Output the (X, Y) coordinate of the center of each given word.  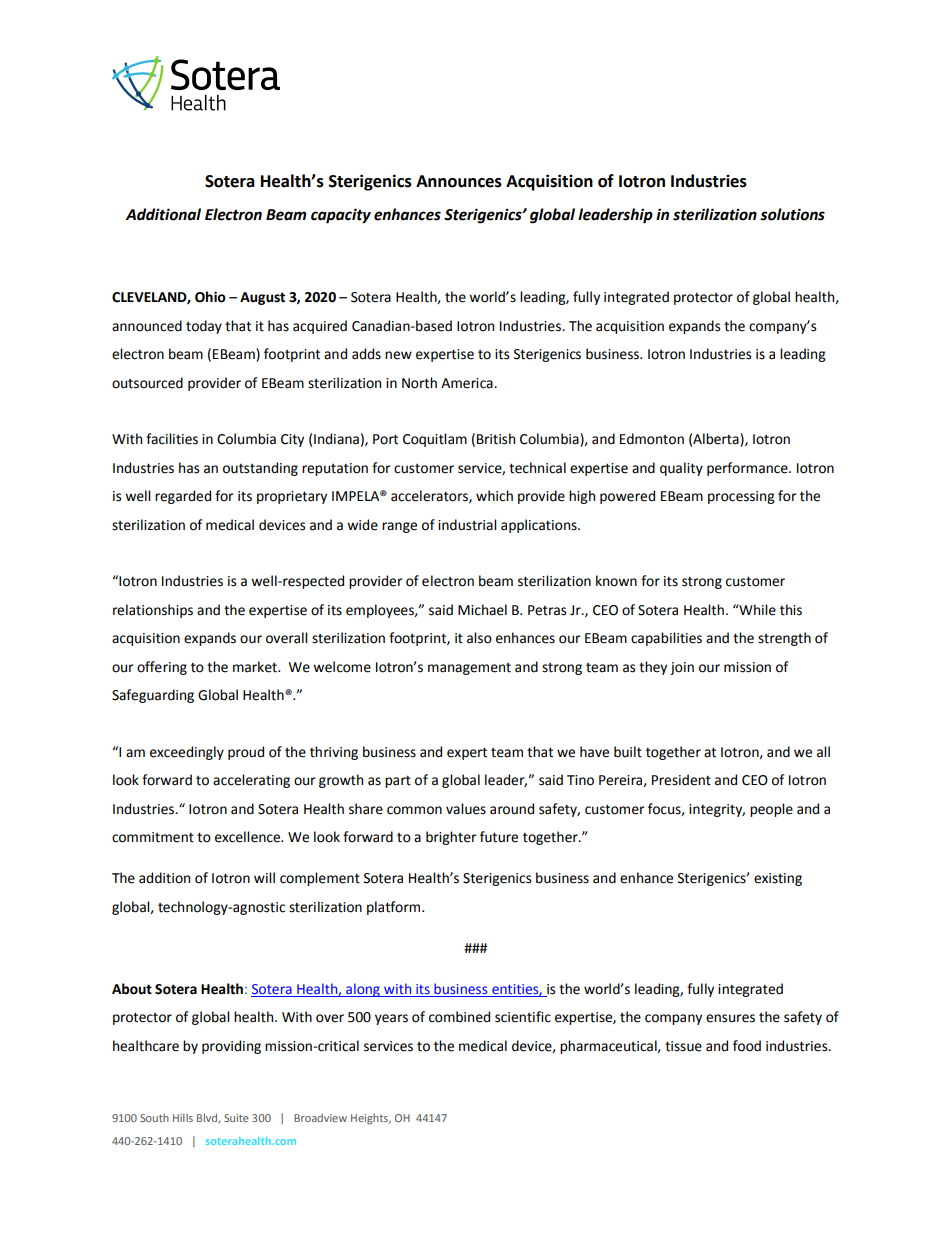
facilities (172, 439)
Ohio (210, 297)
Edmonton (652, 439)
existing (778, 879)
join (682, 668)
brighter (451, 838)
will (264, 877)
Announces (459, 181)
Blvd (208, 1119)
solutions (792, 214)
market (256, 667)
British (496, 439)
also (479, 638)
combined (459, 1017)
